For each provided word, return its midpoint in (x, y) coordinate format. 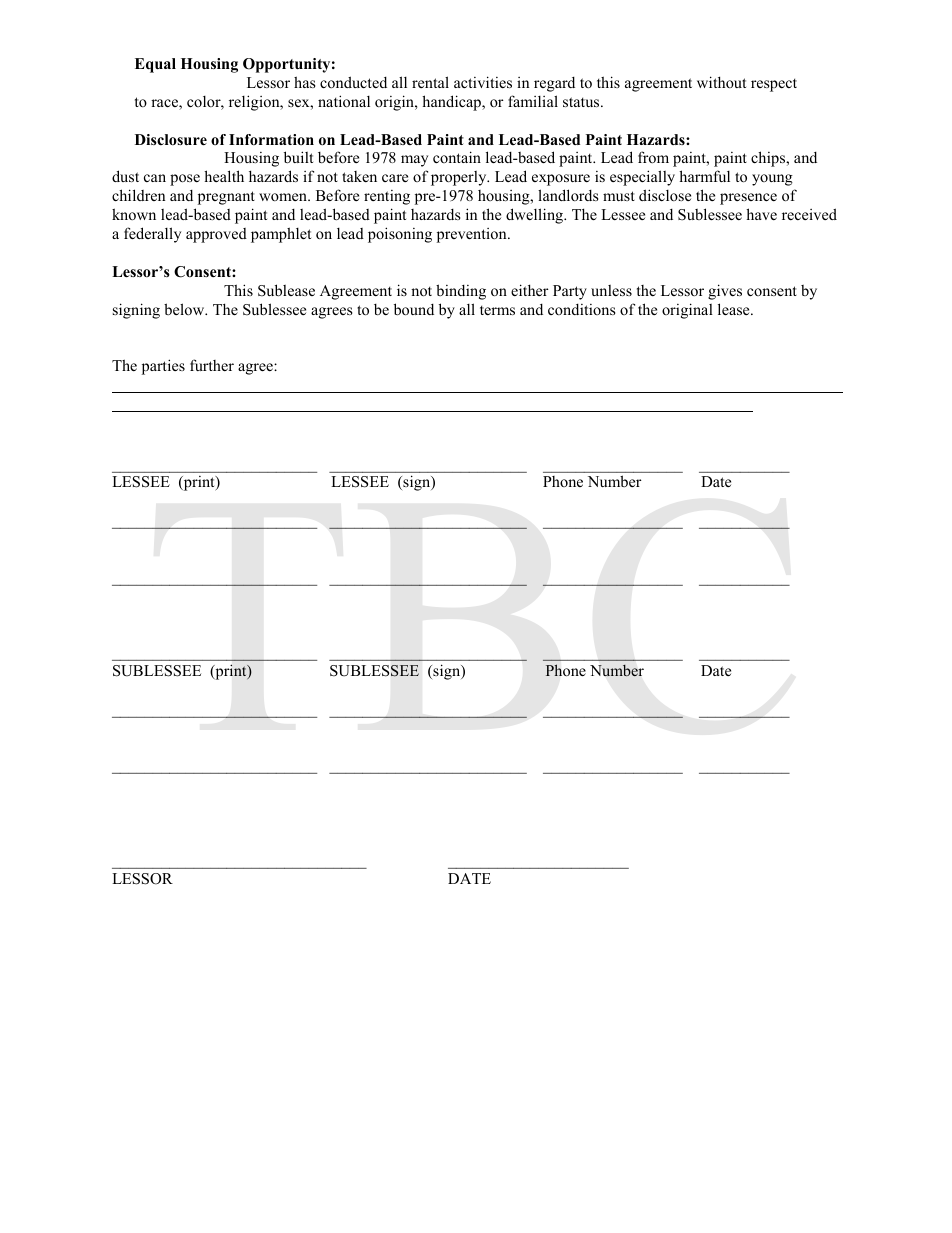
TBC (470, 622)
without (721, 82)
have (761, 214)
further (212, 365)
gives (725, 292)
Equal (155, 65)
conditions (581, 309)
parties (163, 367)
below (185, 309)
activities (483, 82)
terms (497, 310)
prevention (473, 235)
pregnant (226, 198)
